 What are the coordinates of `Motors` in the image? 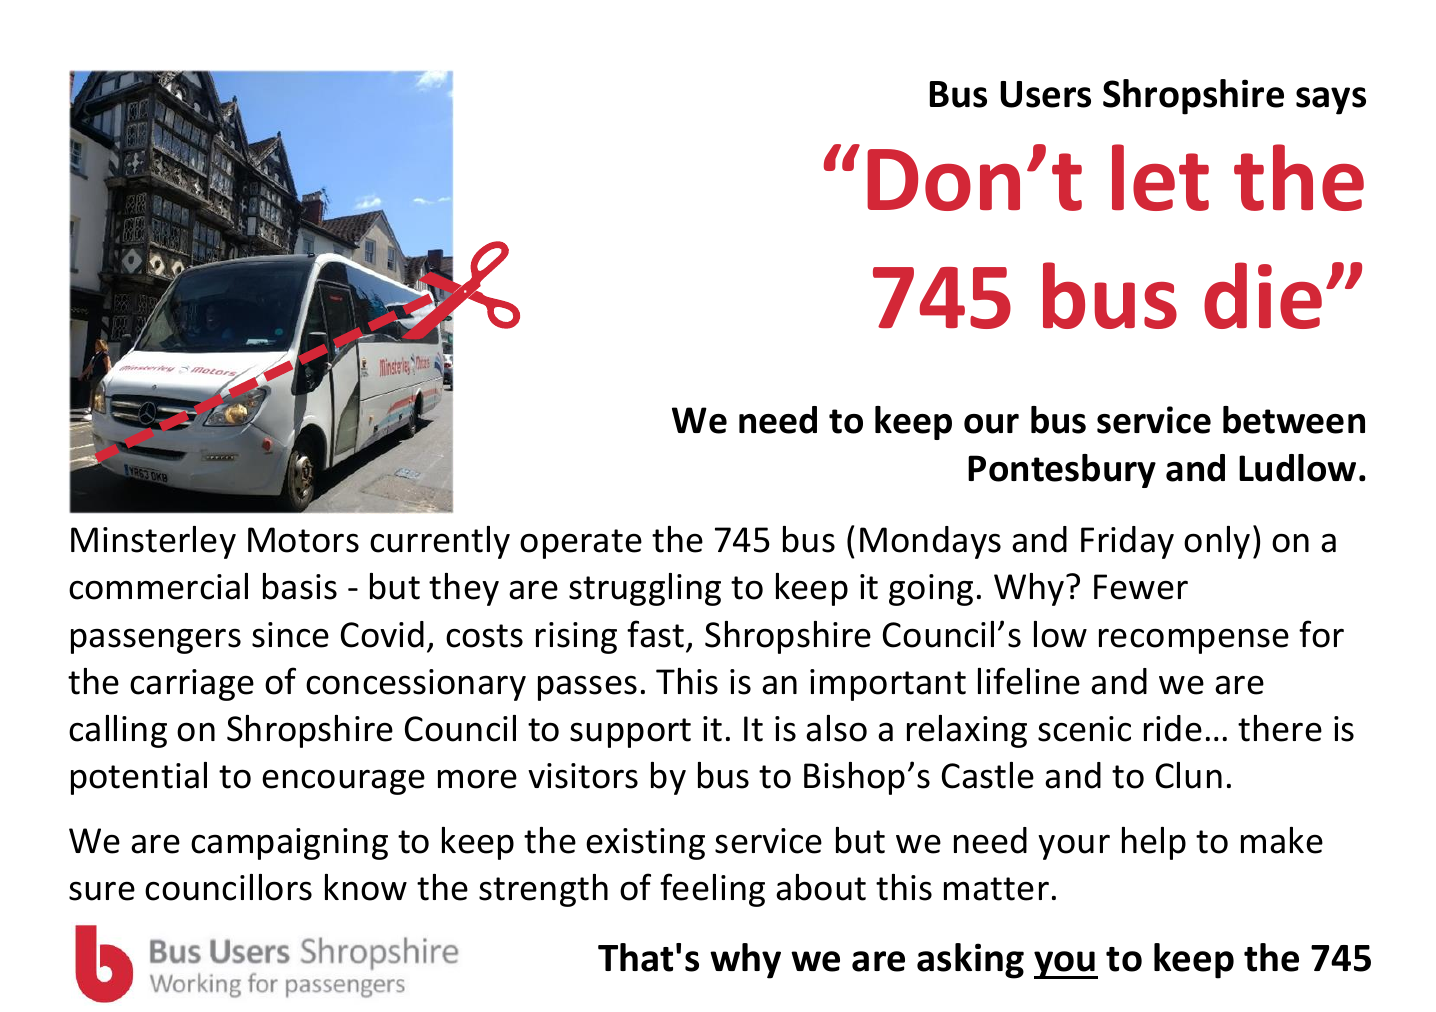 It's located at (303, 540).
